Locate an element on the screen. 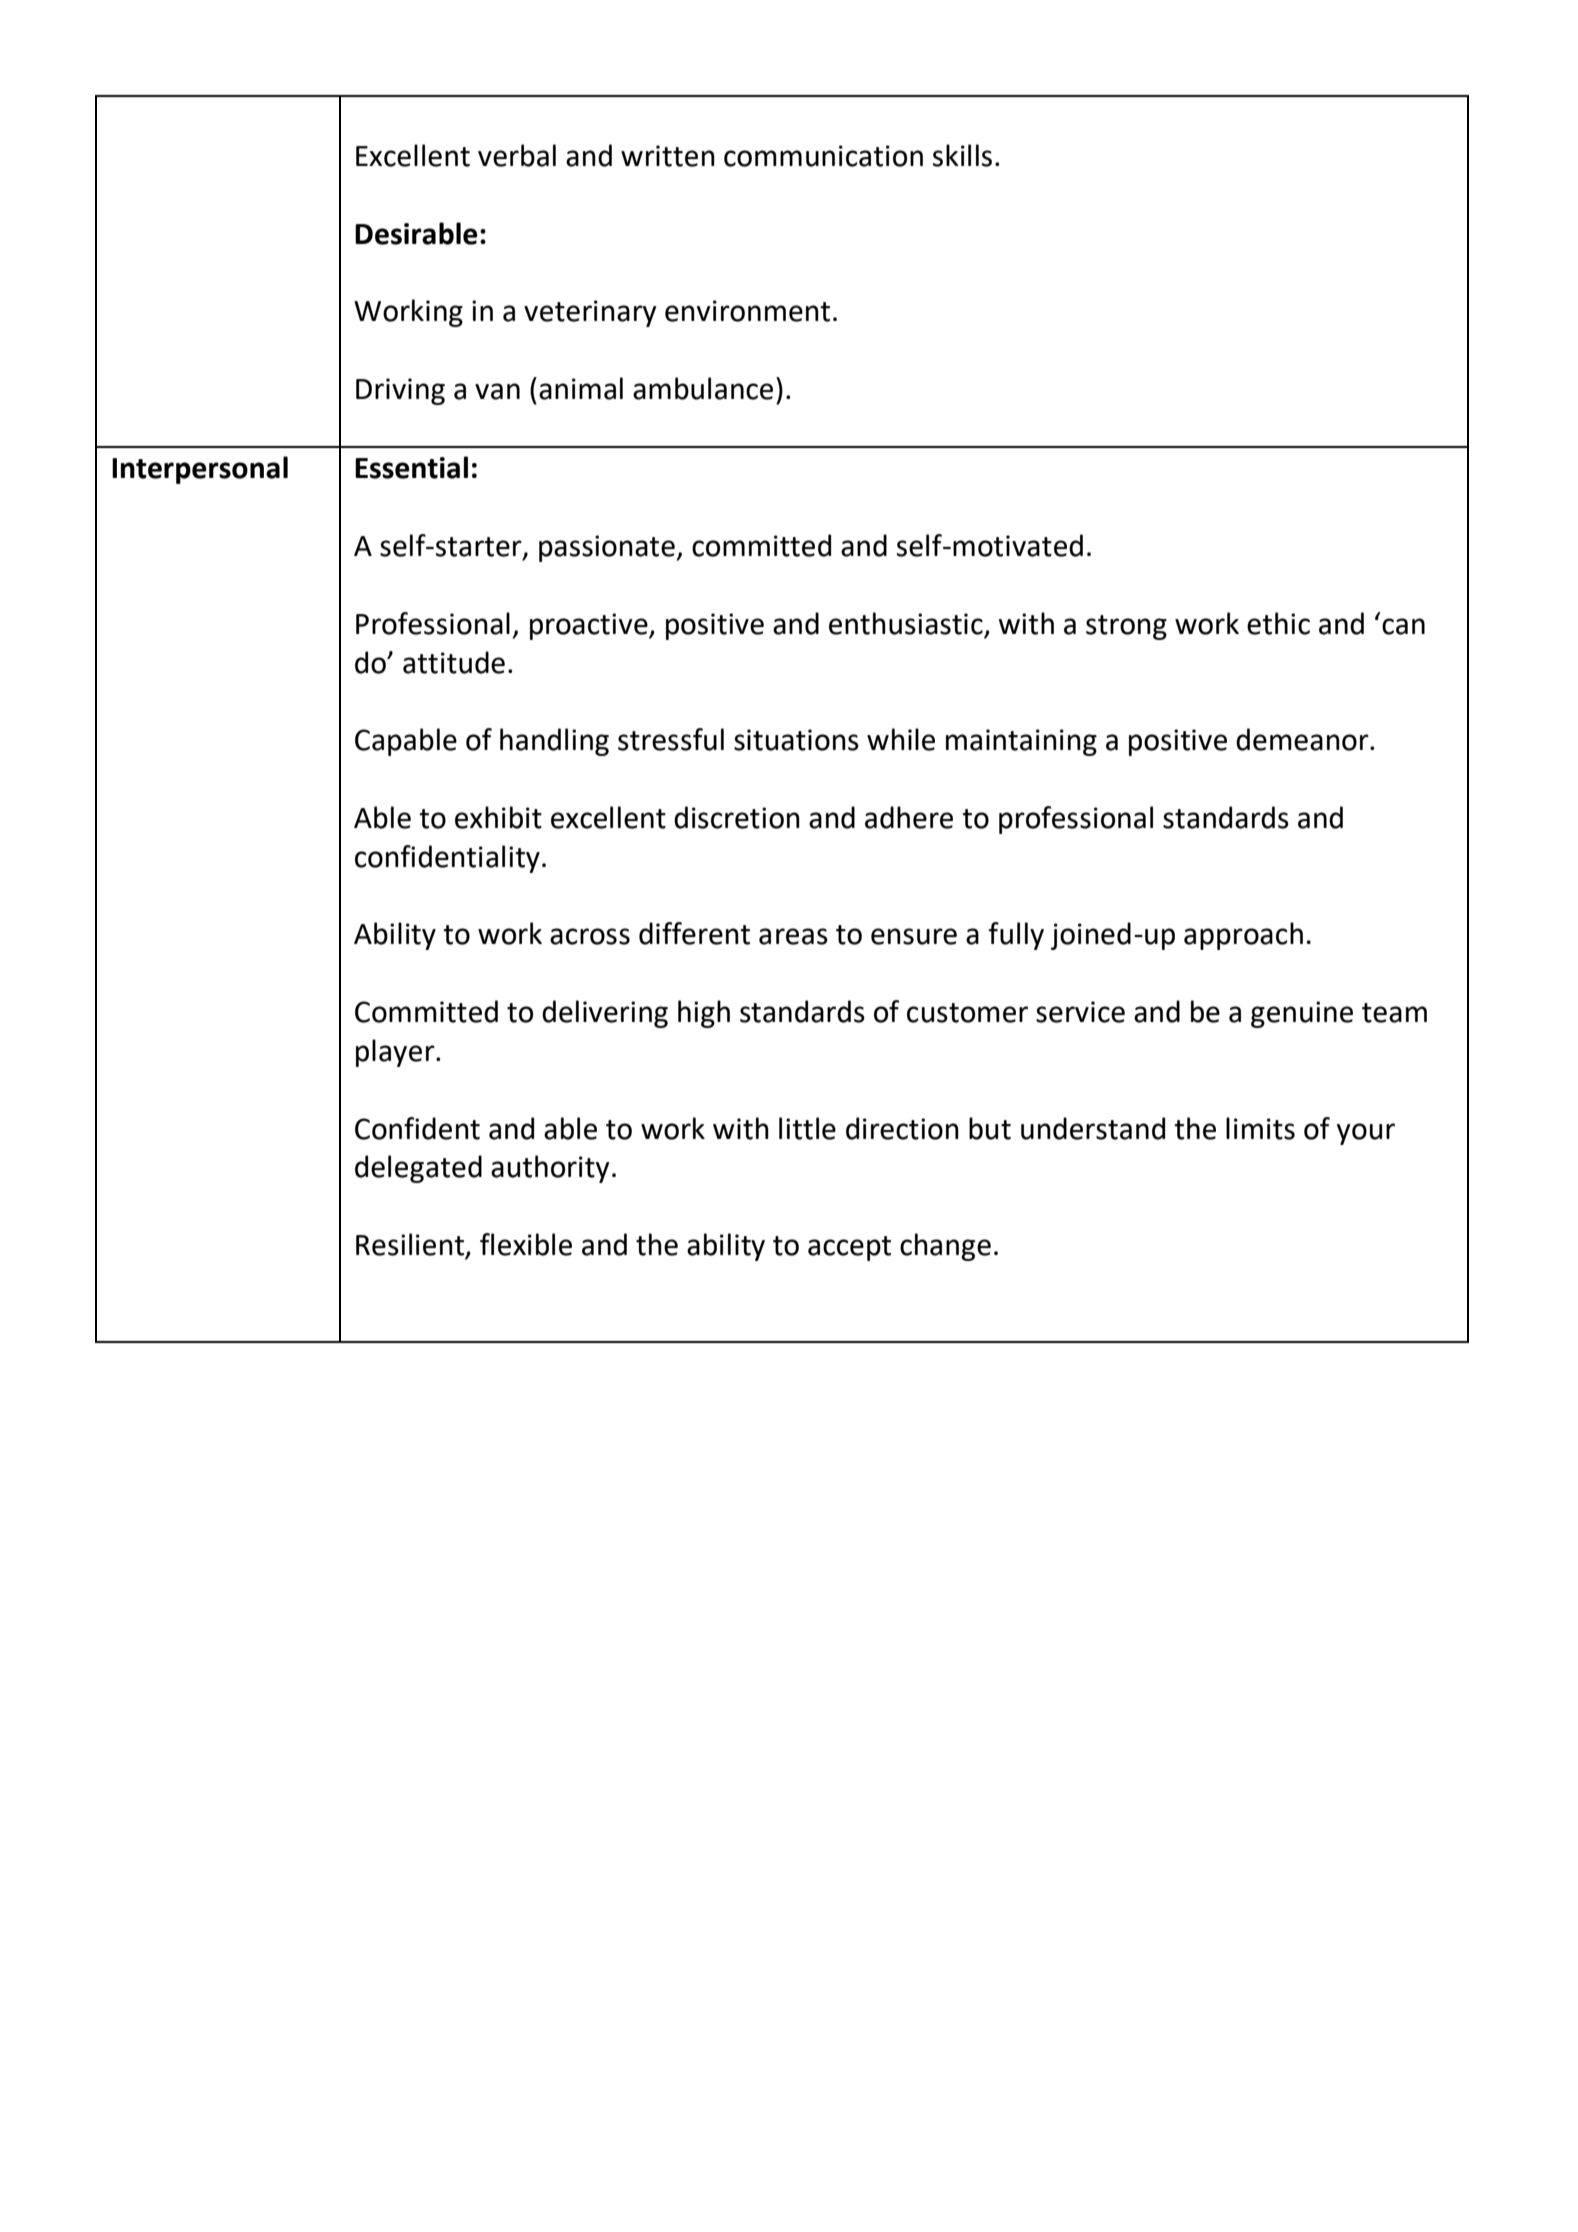  Resilient is located at coordinates (411, 1245).
